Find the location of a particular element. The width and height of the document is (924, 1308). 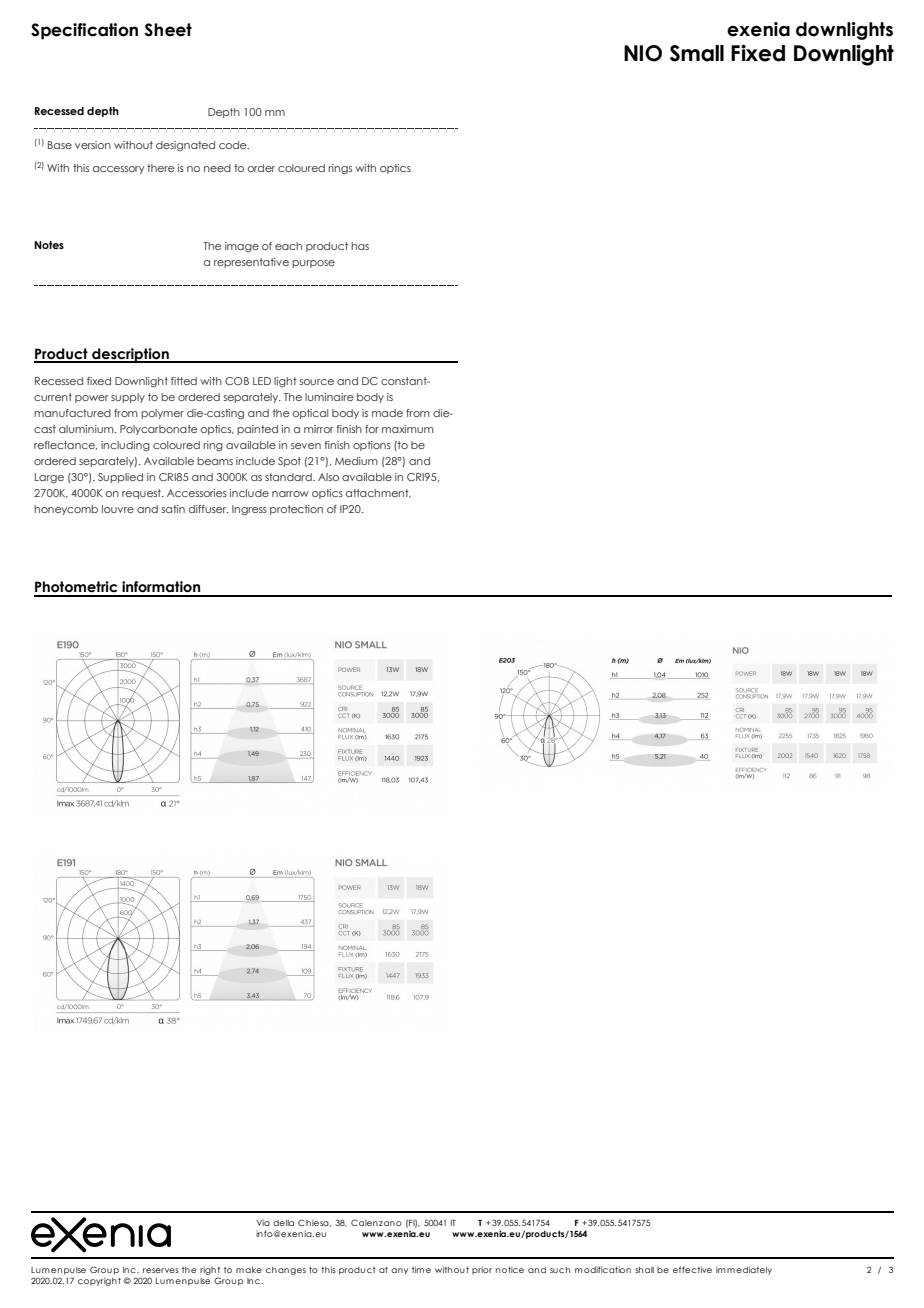

protection is located at coordinates (296, 510).
